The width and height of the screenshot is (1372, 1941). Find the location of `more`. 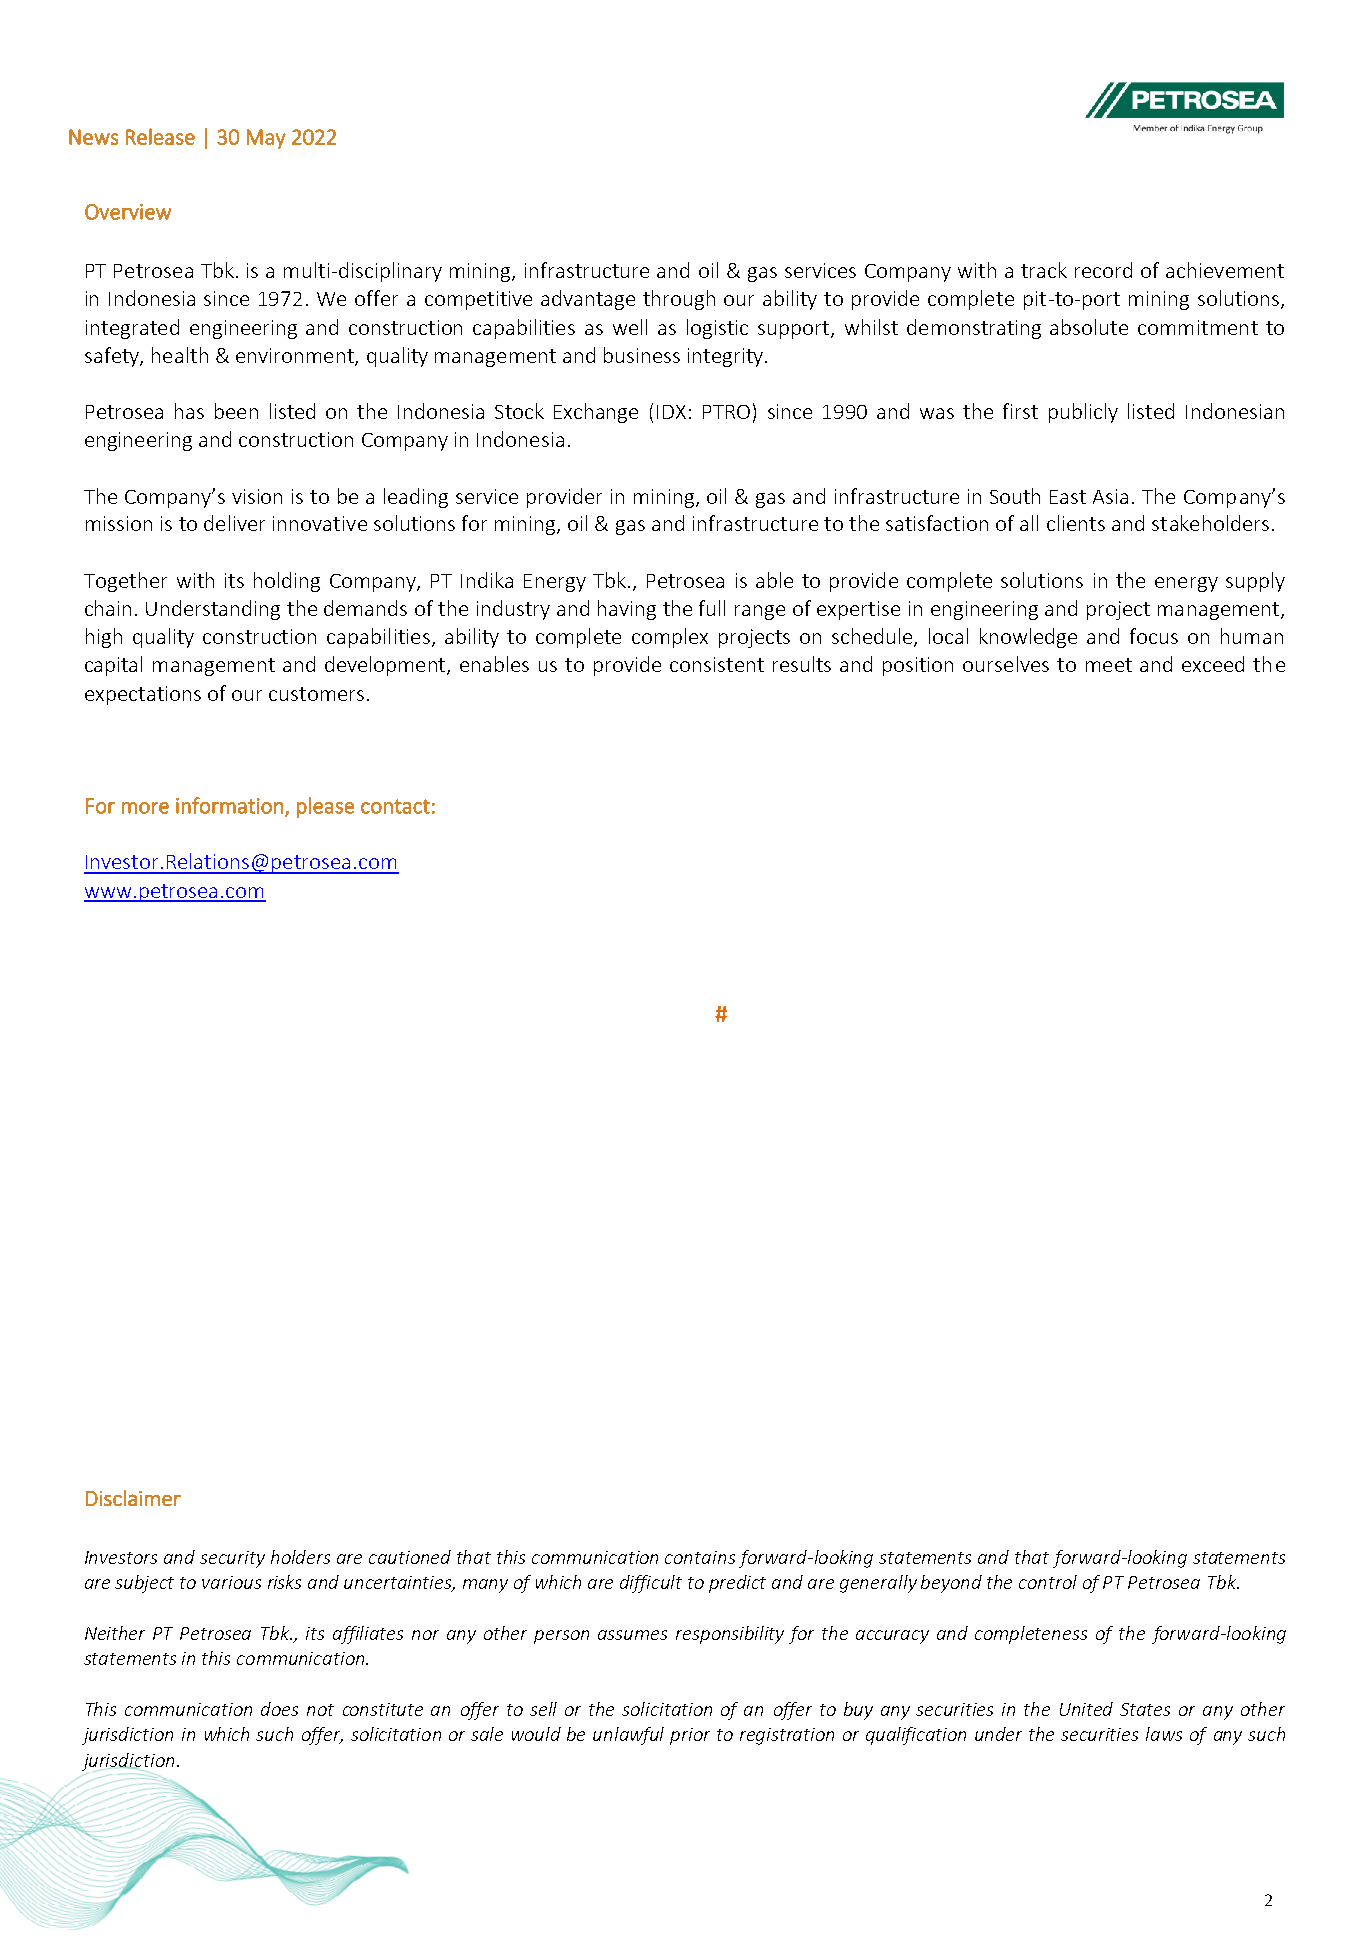

more is located at coordinates (145, 808).
